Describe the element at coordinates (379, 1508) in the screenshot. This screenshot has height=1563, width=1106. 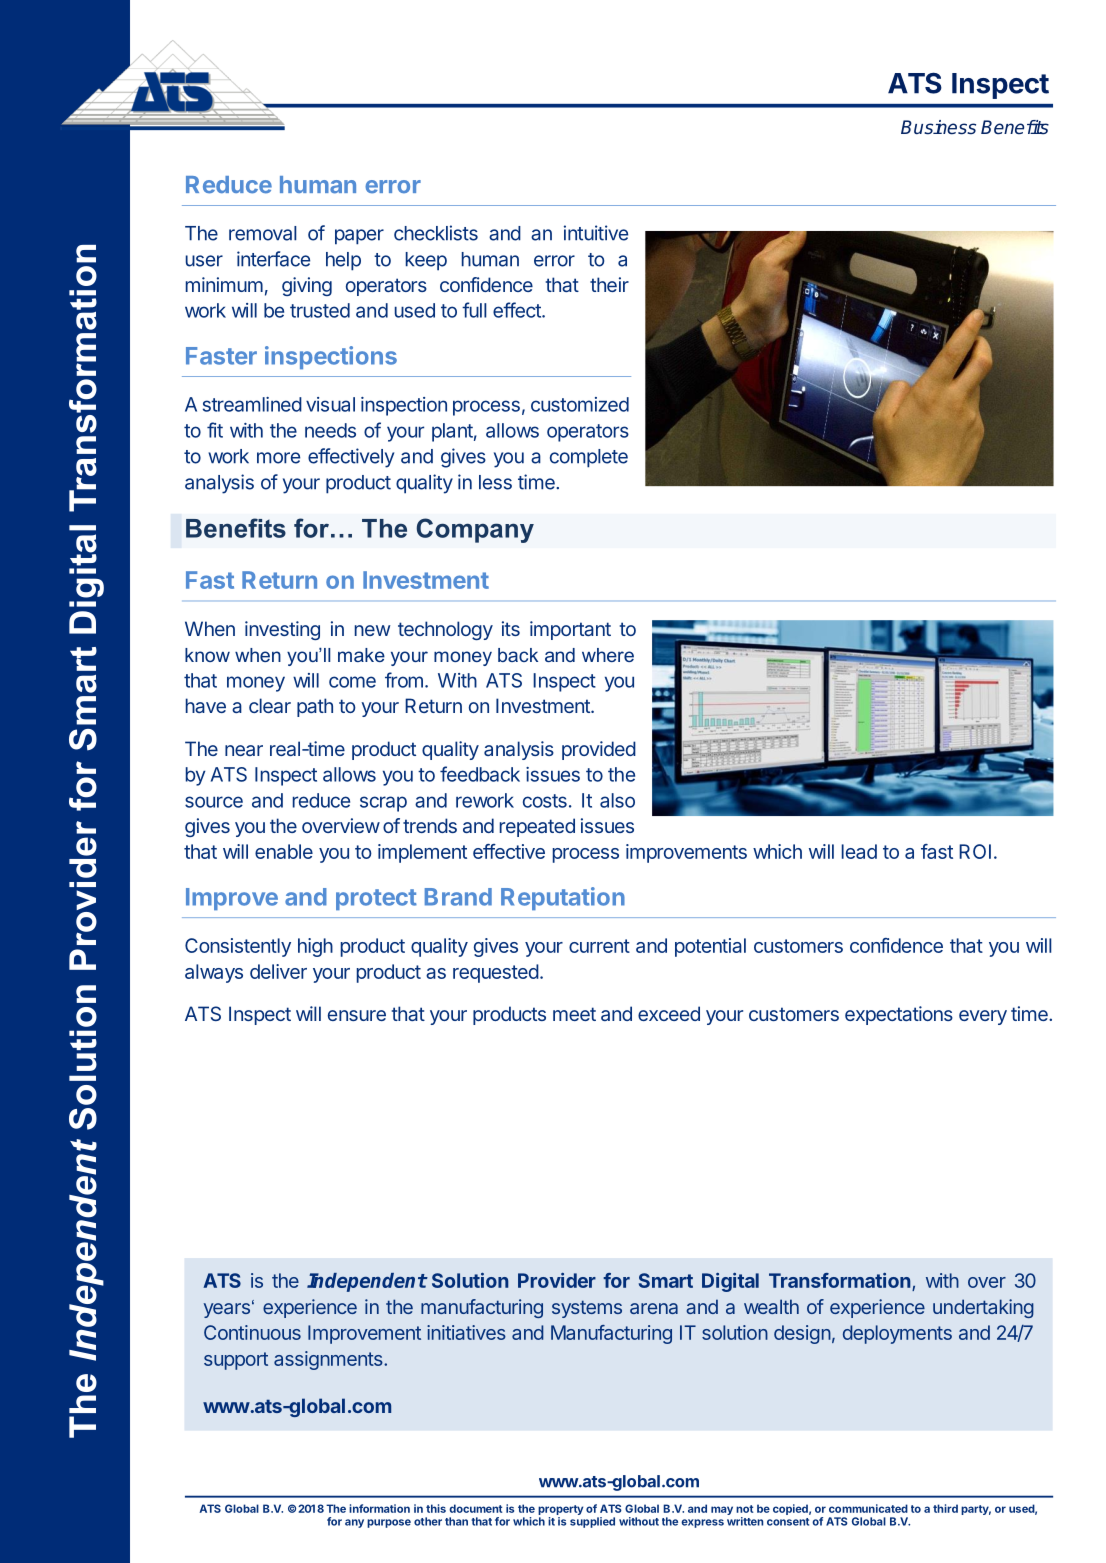
I see `information` at that location.
